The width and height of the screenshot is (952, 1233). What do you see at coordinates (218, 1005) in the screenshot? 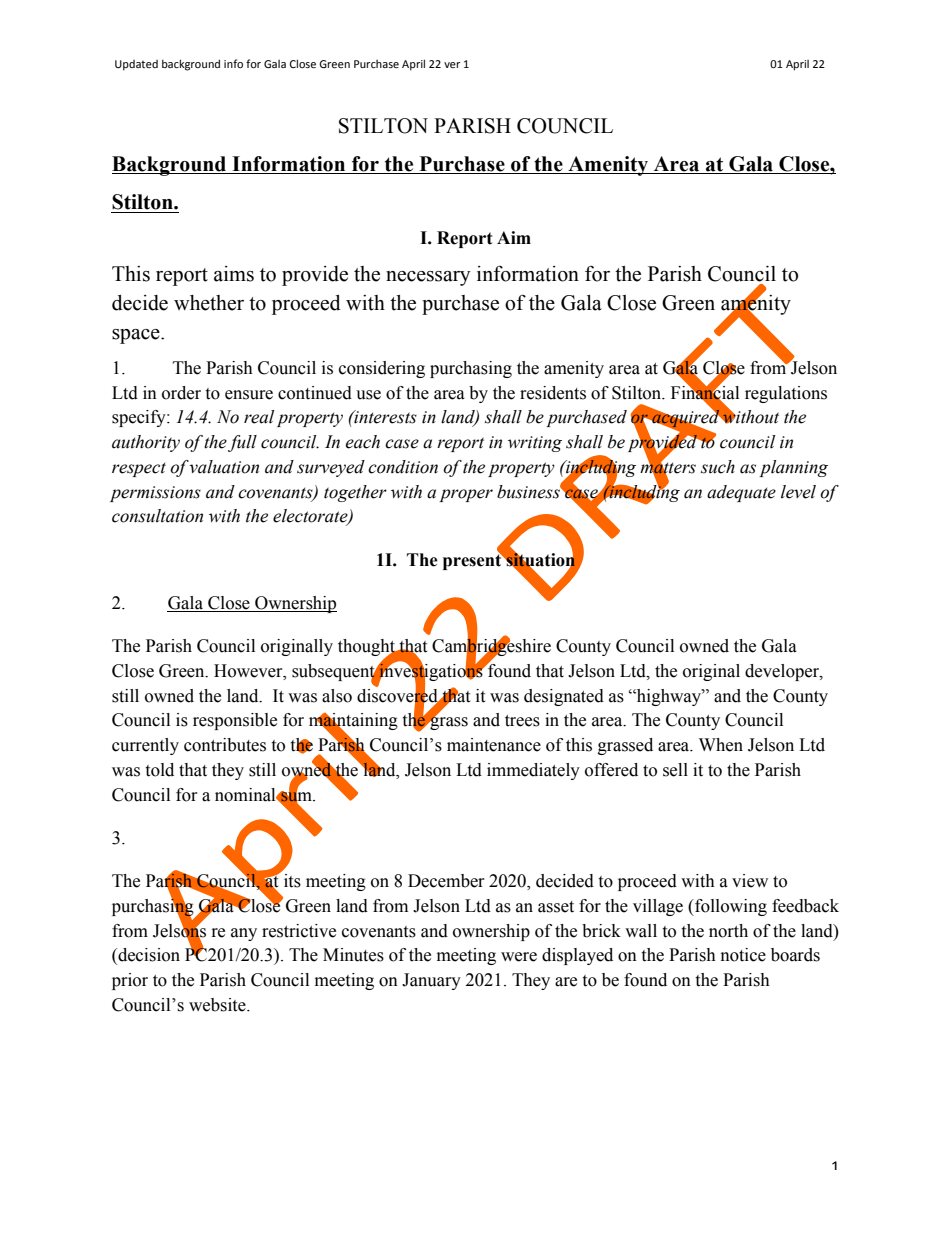
I see `website` at bounding box center [218, 1005].
